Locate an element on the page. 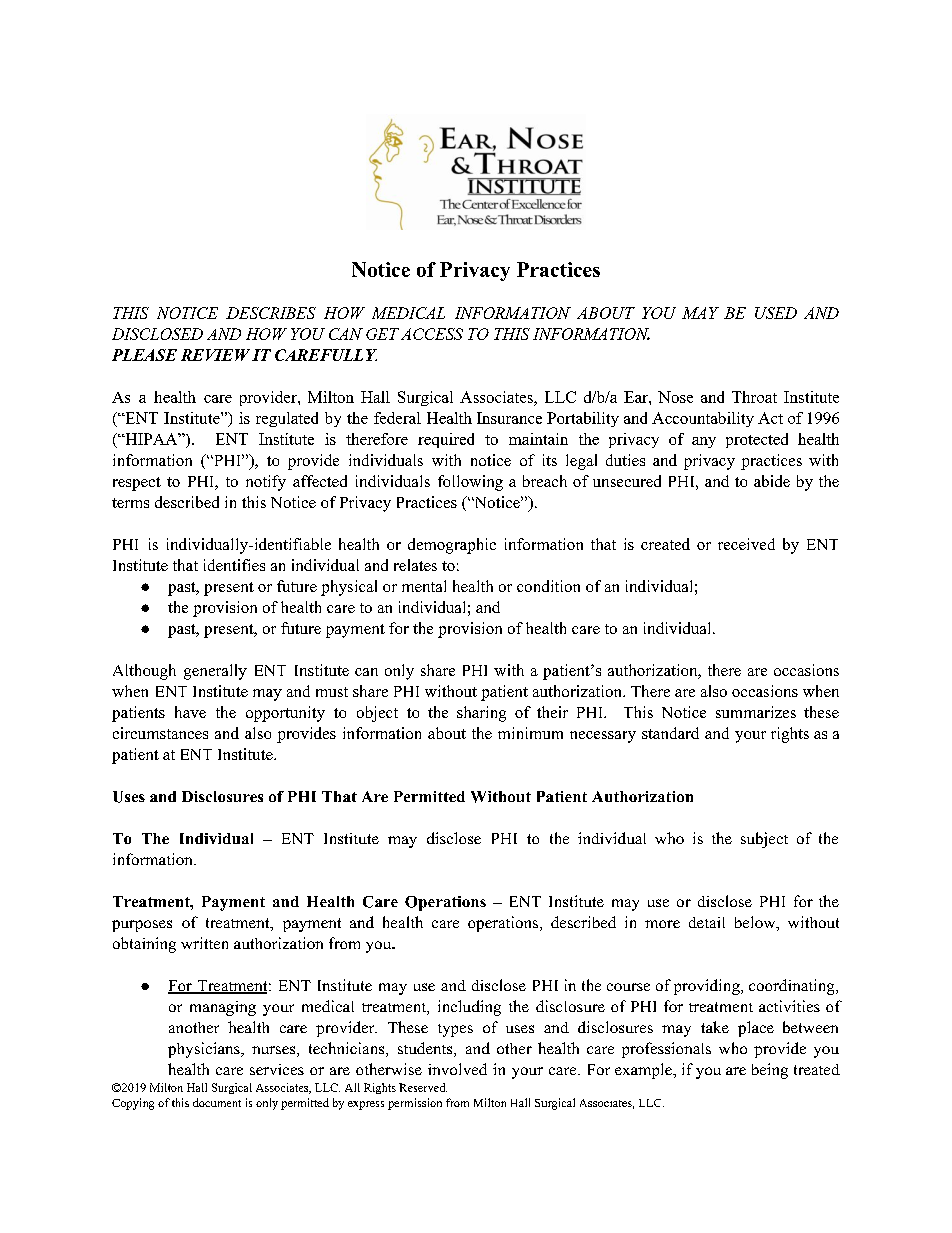 The height and width of the image is (1233, 952). received is located at coordinates (746, 544).
